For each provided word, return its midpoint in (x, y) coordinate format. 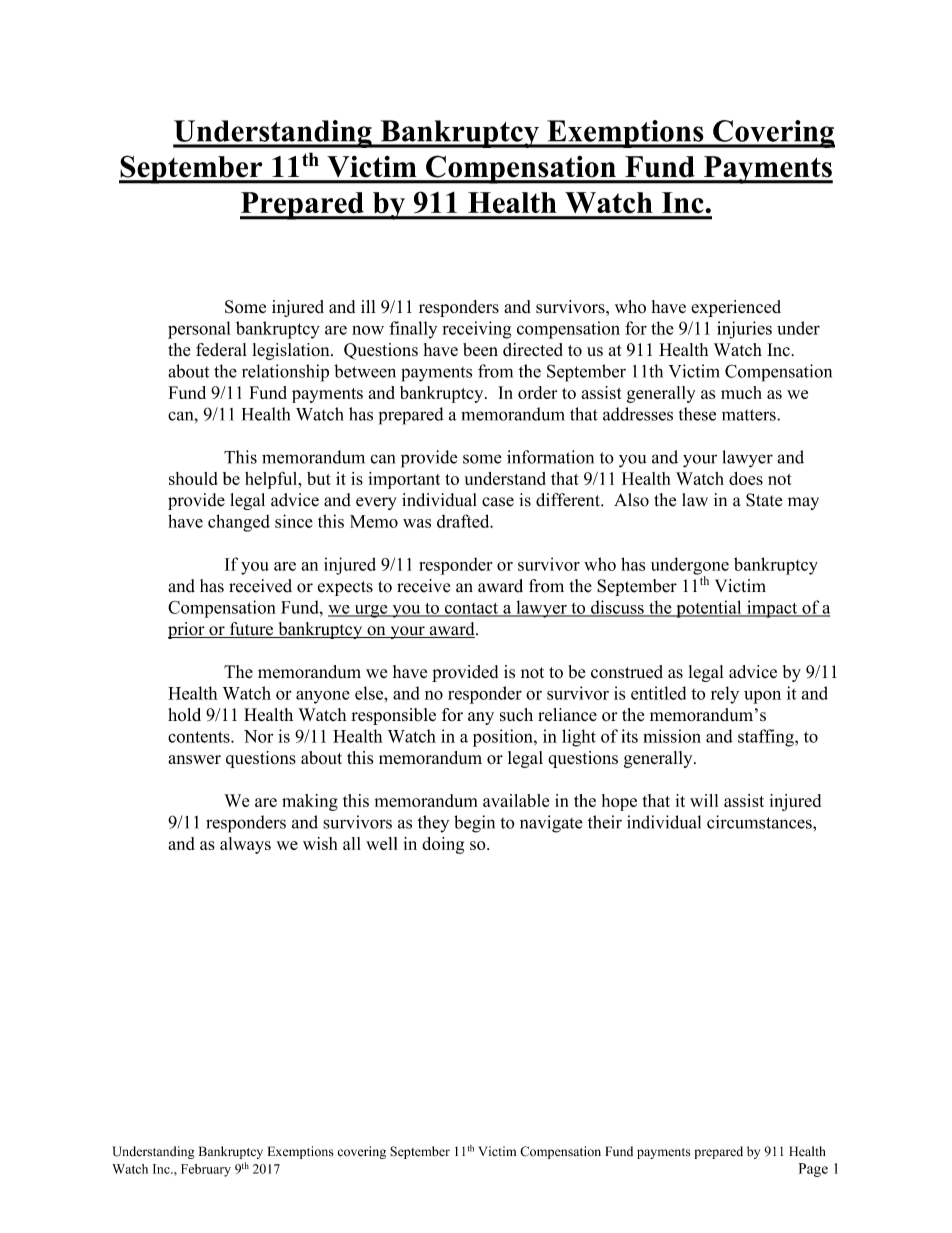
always (245, 845)
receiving (476, 330)
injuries (744, 330)
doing (443, 845)
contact (471, 609)
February (206, 1170)
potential (709, 609)
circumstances (760, 822)
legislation (292, 351)
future (251, 630)
